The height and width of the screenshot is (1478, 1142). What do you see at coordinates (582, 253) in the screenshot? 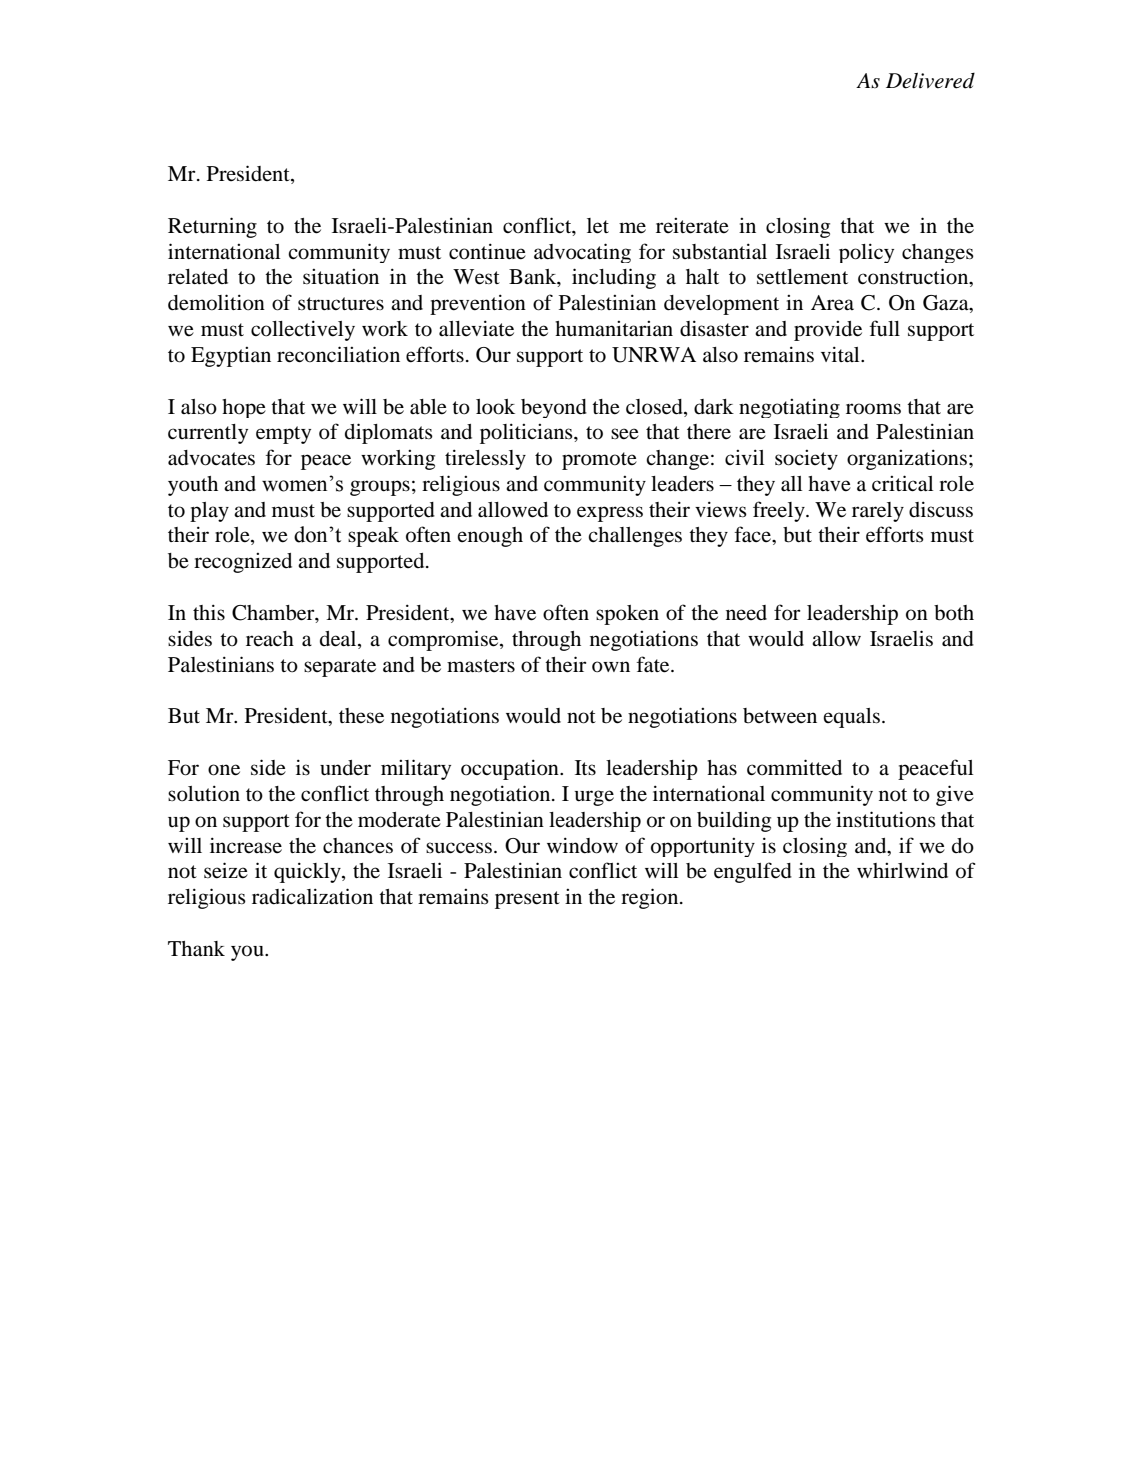
I see `advocating` at bounding box center [582, 253].
